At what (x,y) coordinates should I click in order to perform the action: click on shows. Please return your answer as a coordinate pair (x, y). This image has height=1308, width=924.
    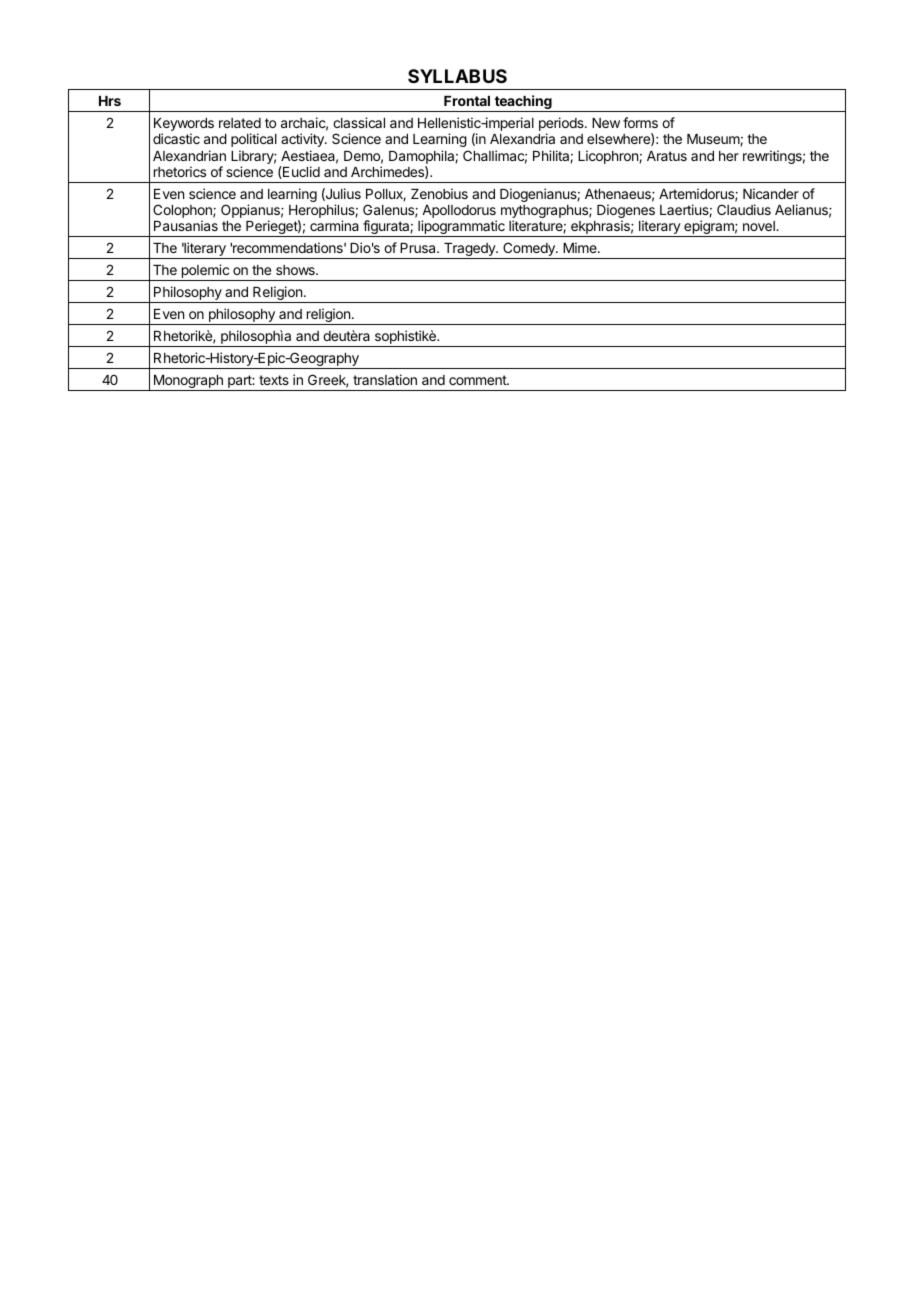
    Looking at the image, I should click on (296, 270).
